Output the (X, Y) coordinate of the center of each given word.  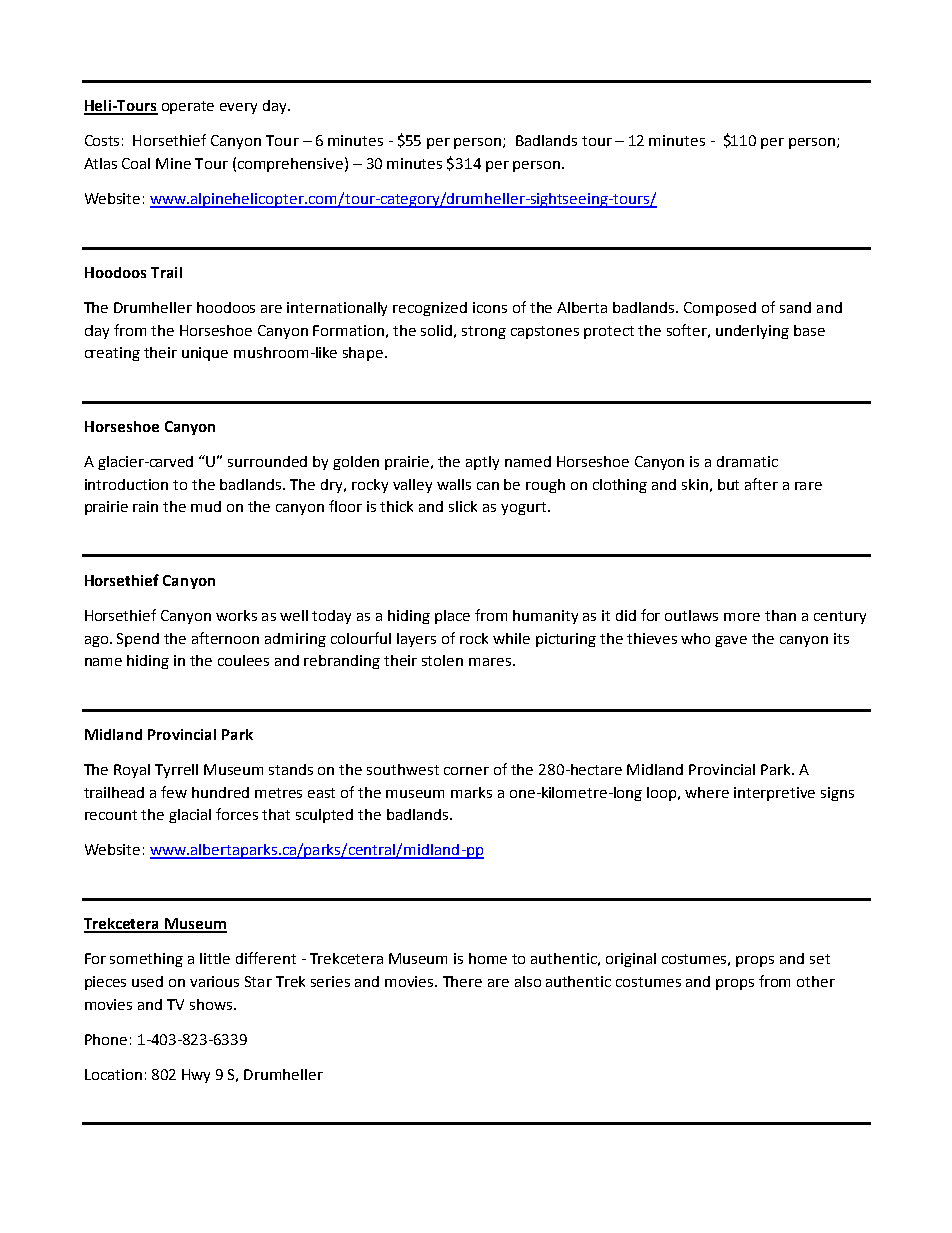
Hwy (196, 1076)
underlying (752, 332)
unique (205, 354)
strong (484, 332)
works (236, 615)
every (238, 108)
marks (471, 792)
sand (795, 307)
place (452, 617)
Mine (173, 163)
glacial (190, 816)
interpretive (774, 794)
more (742, 617)
